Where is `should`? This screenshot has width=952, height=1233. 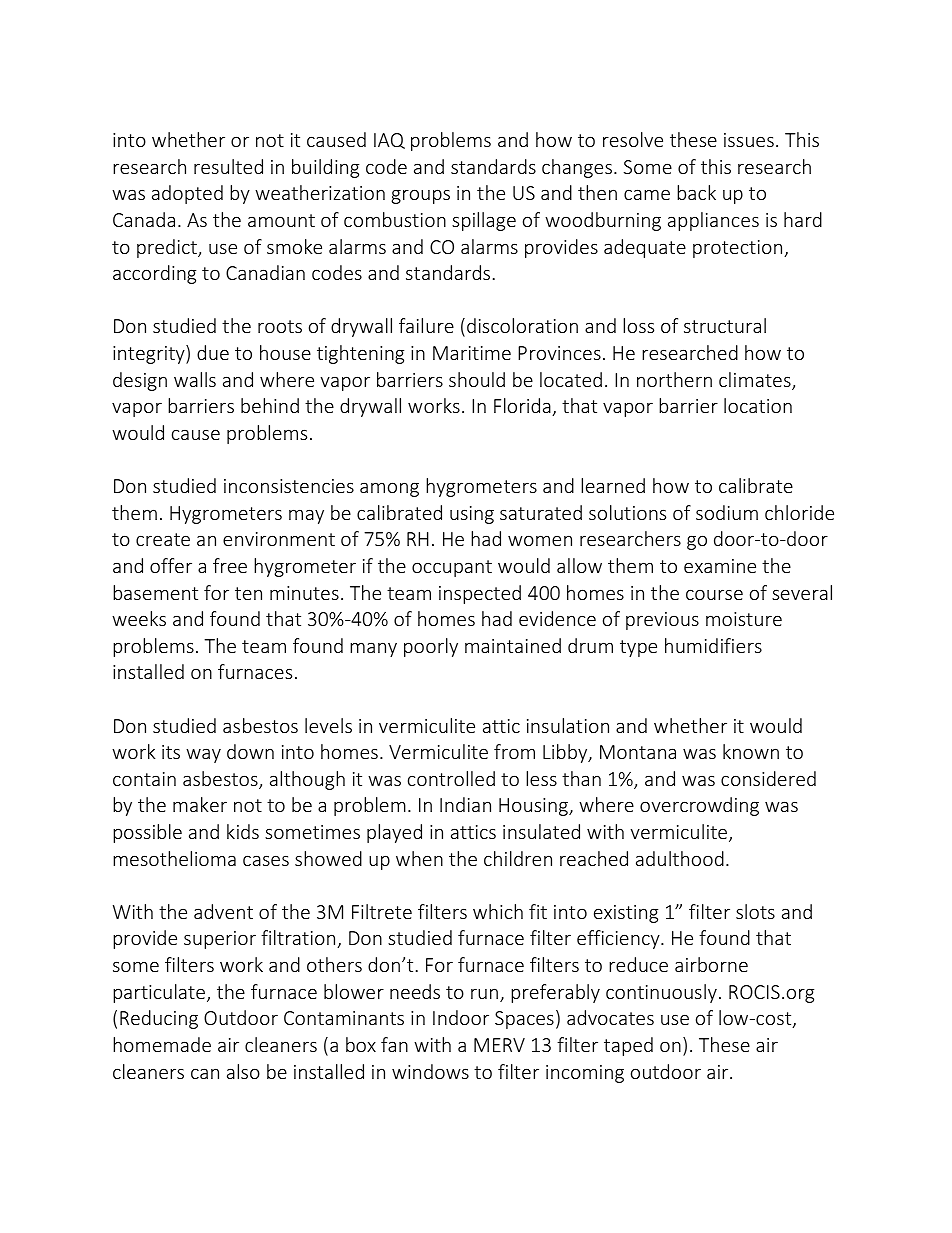 should is located at coordinates (477, 379).
